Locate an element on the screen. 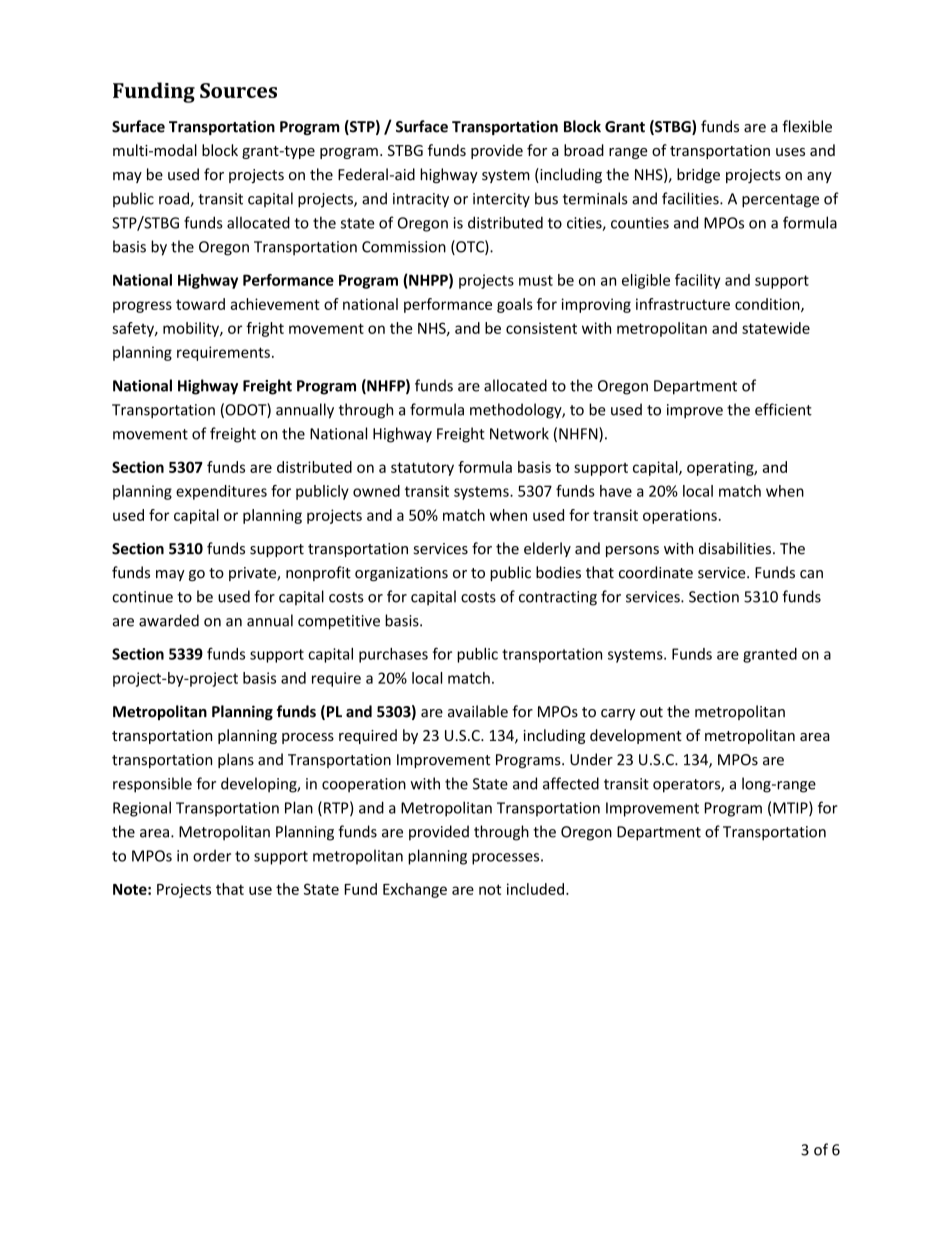 The image size is (952, 1233). intercity is located at coordinates (501, 200).
